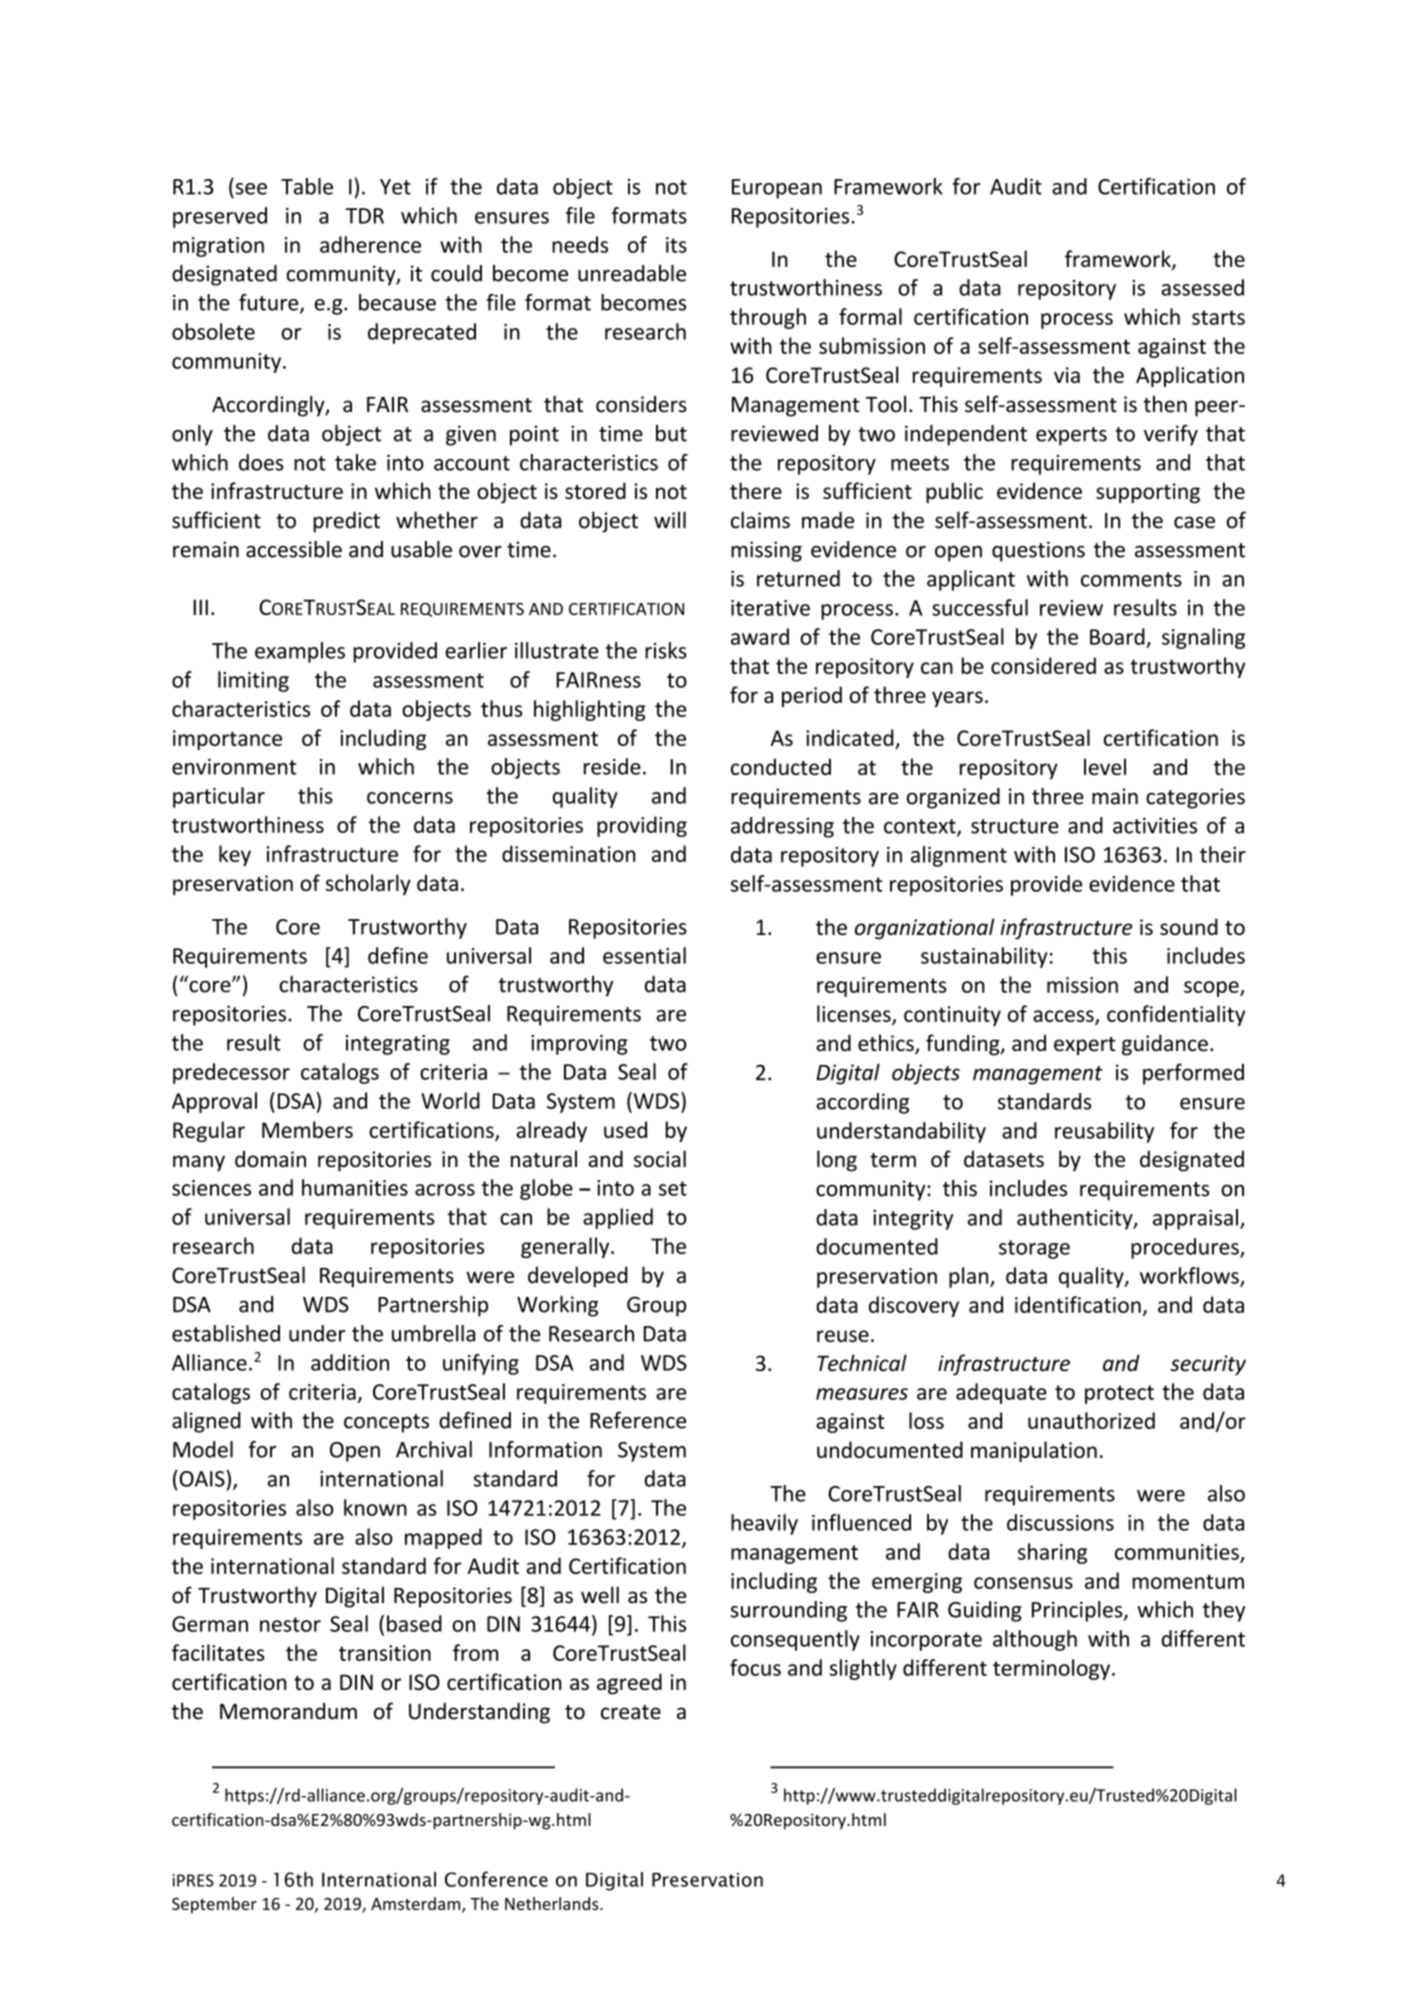  I want to click on Amsterdam, so click(417, 1905).
